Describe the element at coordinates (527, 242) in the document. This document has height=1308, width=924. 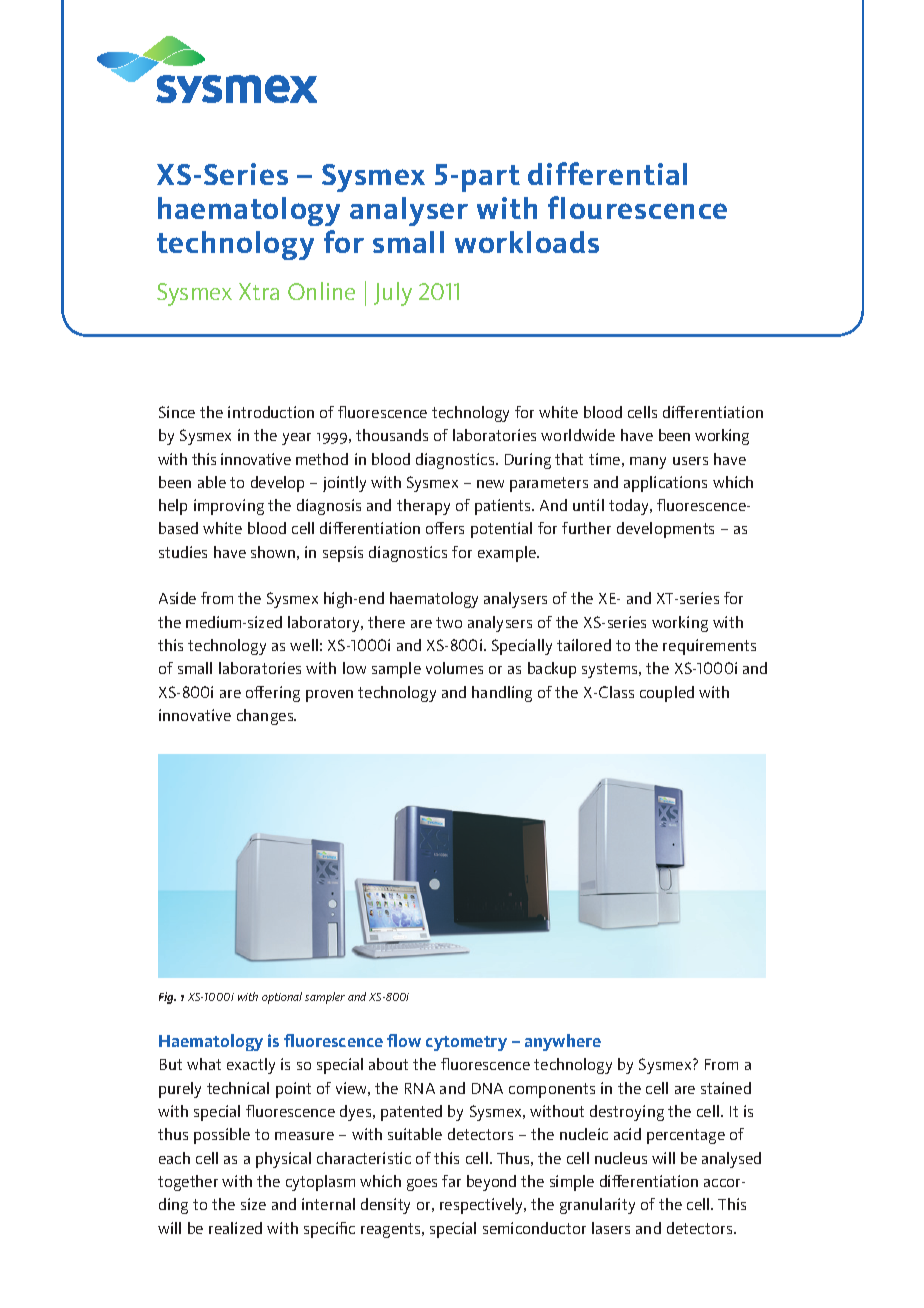
I see `workloads` at that location.
